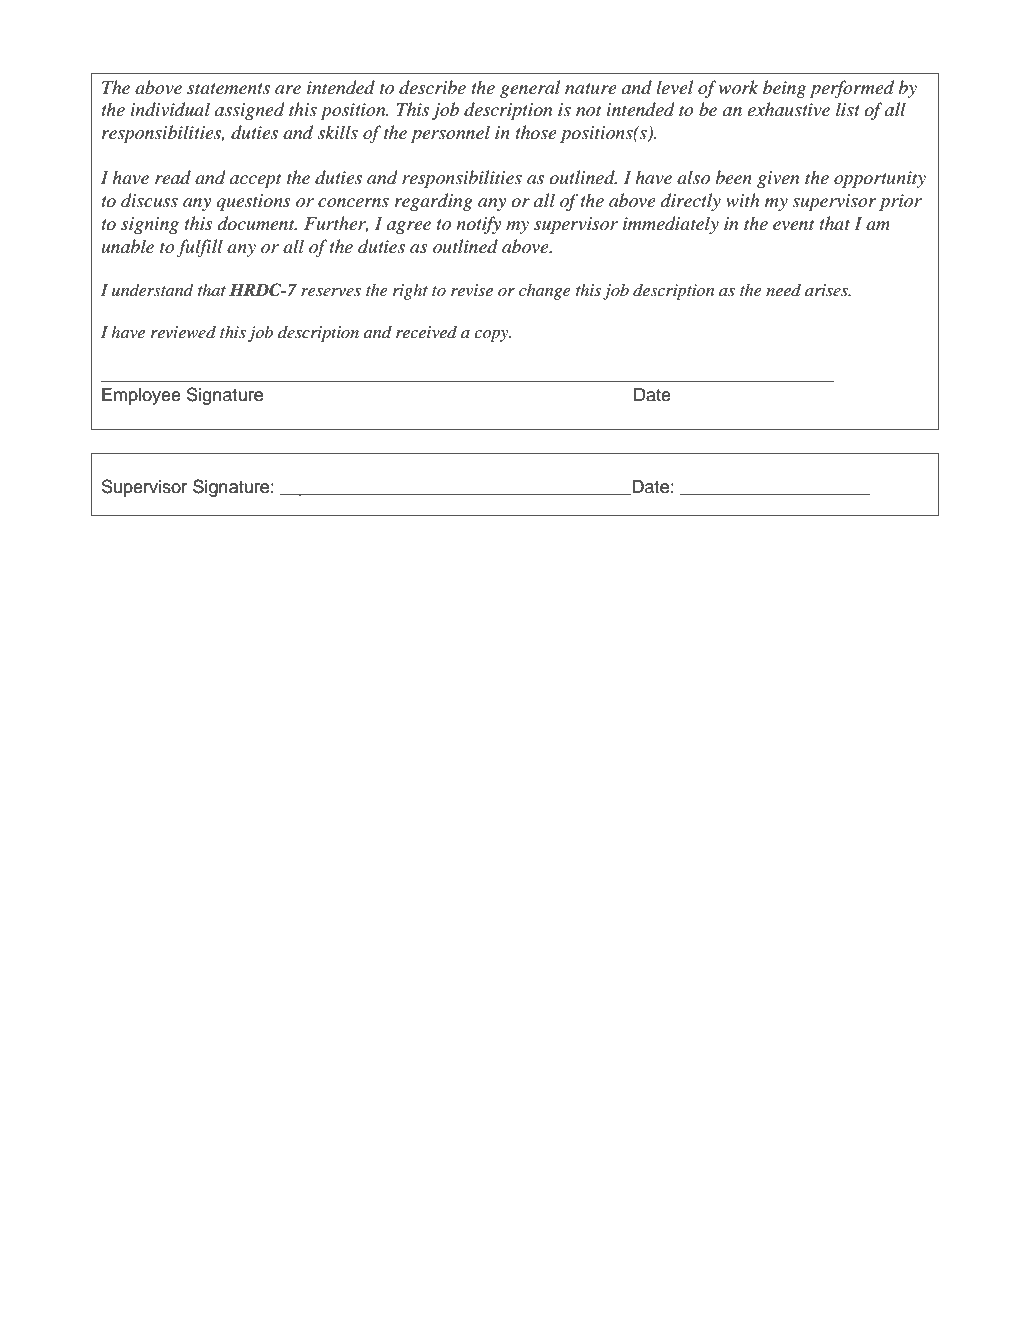 This document has height=1335, width=1032. What do you see at coordinates (228, 88) in the document?
I see `statements` at bounding box center [228, 88].
